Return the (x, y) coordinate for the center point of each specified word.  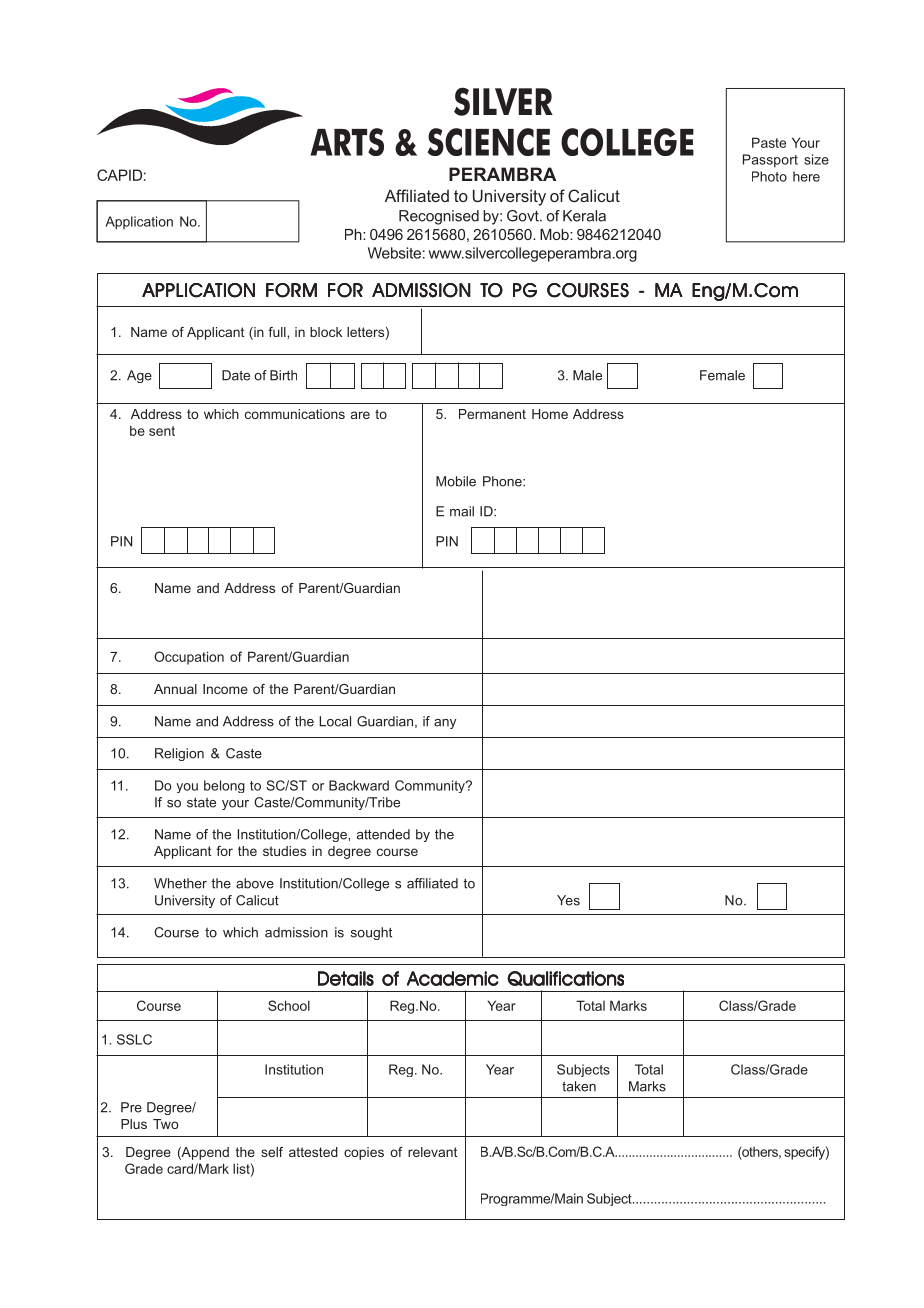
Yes (568, 900)
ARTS (347, 142)
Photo (769, 176)
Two (166, 1124)
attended (383, 834)
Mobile (456, 481)
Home (550, 414)
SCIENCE (489, 142)
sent (162, 431)
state (201, 802)
